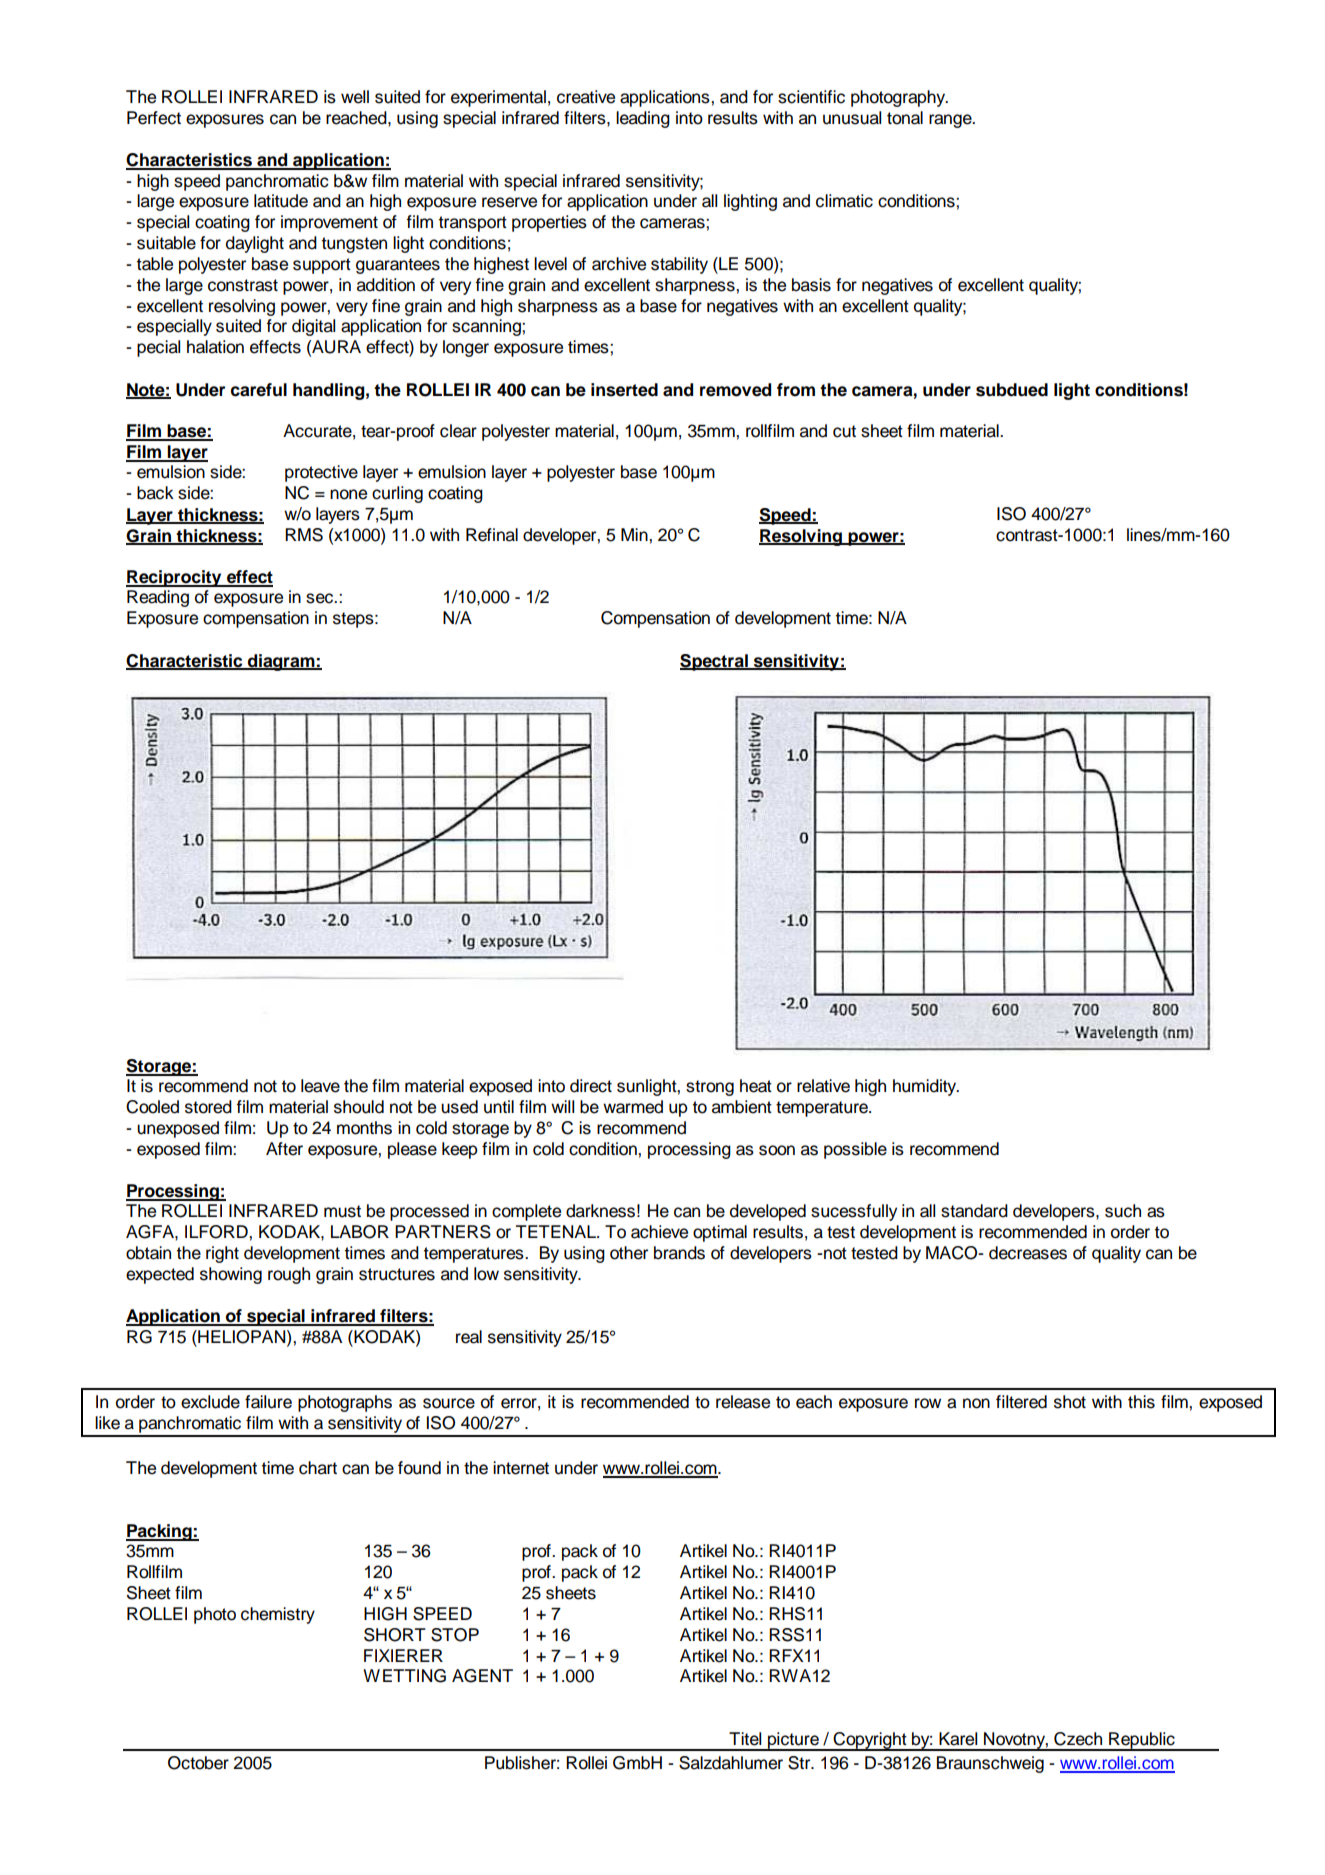 This screenshot has width=1325, height=1875. What do you see at coordinates (926, 1087) in the screenshot?
I see `humidity` at bounding box center [926, 1087].
